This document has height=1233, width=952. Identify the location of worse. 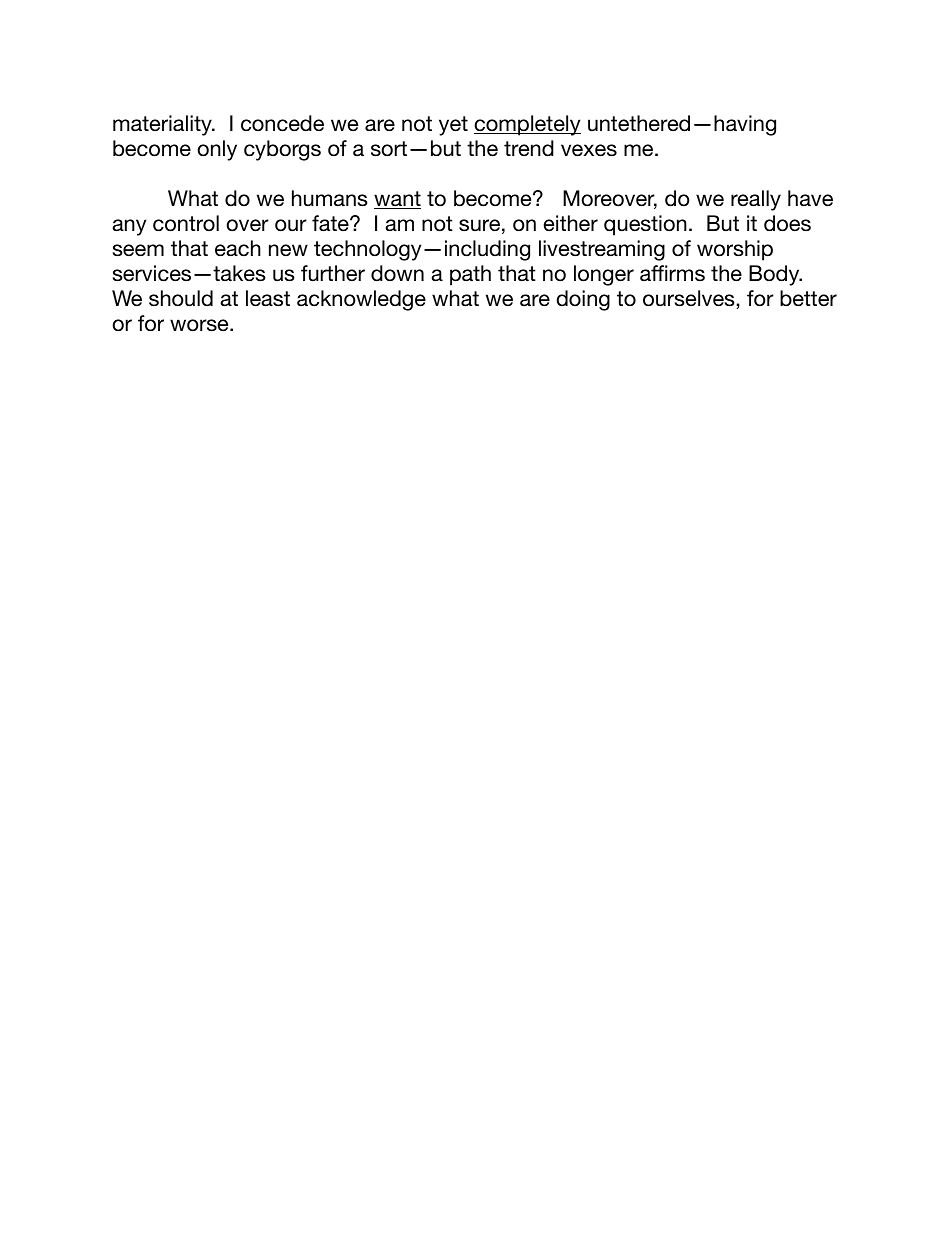
(200, 325).
